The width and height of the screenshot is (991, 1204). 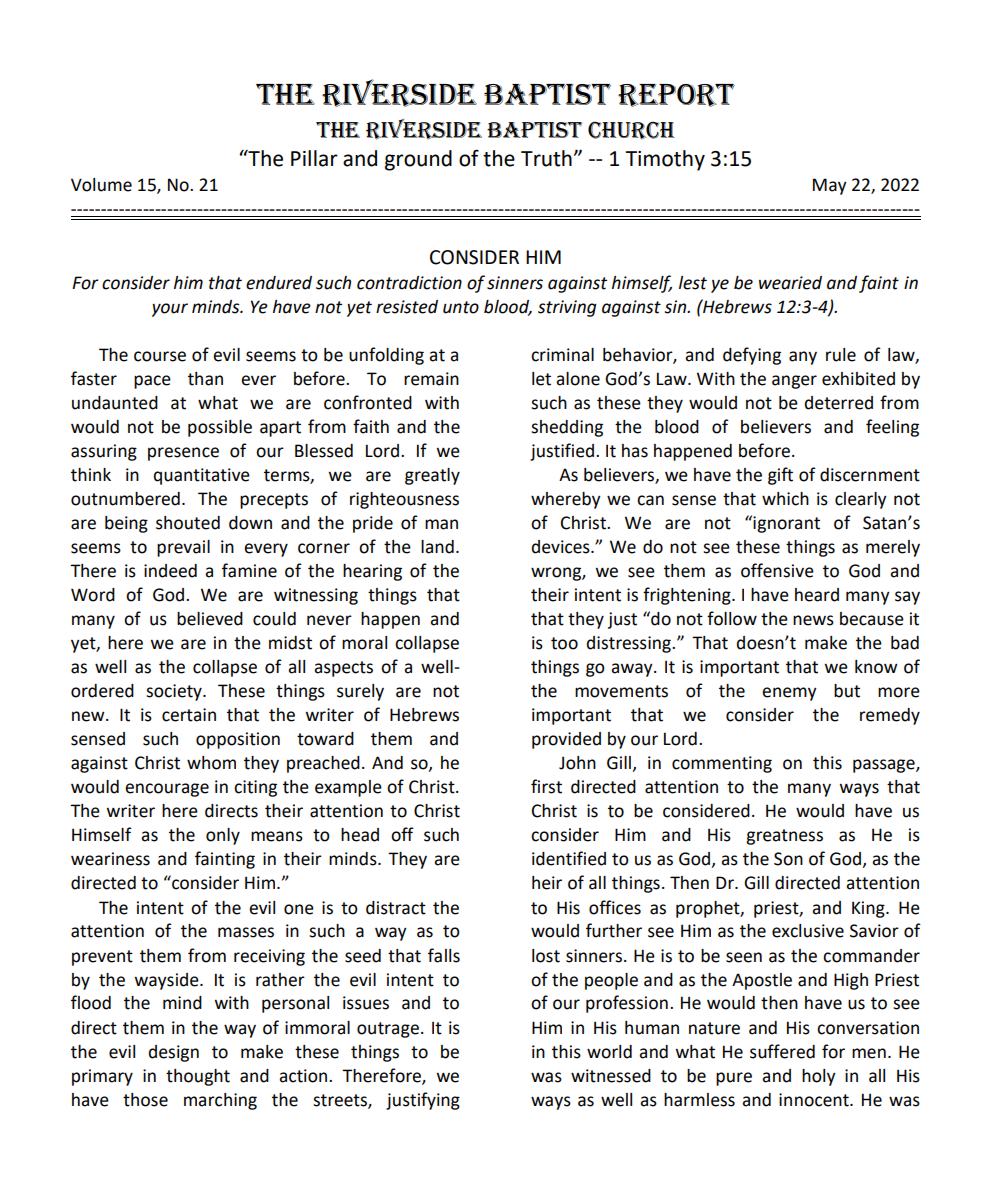 What do you see at coordinates (546, 786) in the screenshot?
I see `first` at bounding box center [546, 786].
